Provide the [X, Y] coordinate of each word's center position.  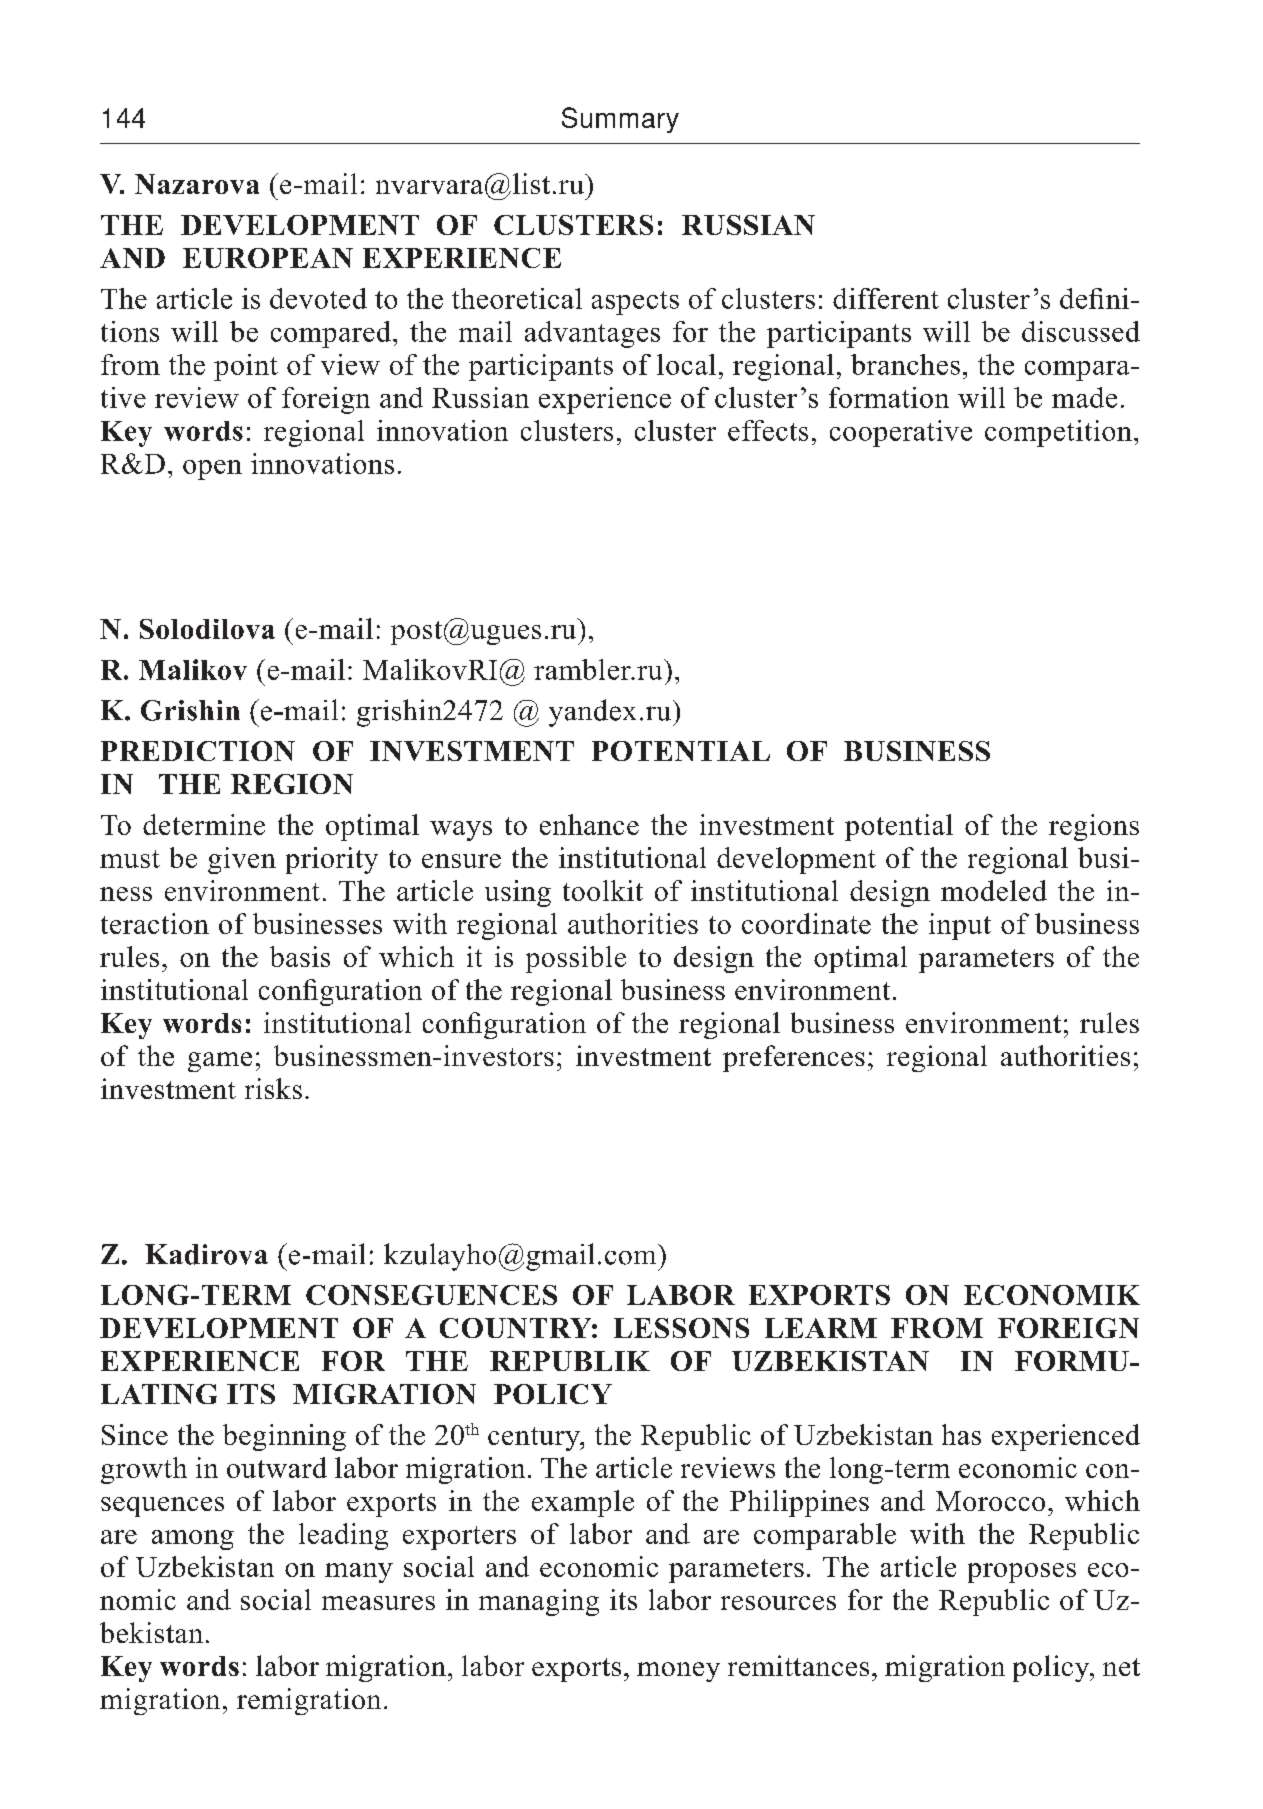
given [242, 860]
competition [1058, 433]
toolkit [603, 890]
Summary [620, 120]
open [212, 470]
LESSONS [681, 1328]
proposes [1022, 1573]
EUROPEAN [268, 258]
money [678, 1672]
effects [768, 430]
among [193, 1540]
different [886, 298]
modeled [994, 890]
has [961, 1434]
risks [273, 1088]
